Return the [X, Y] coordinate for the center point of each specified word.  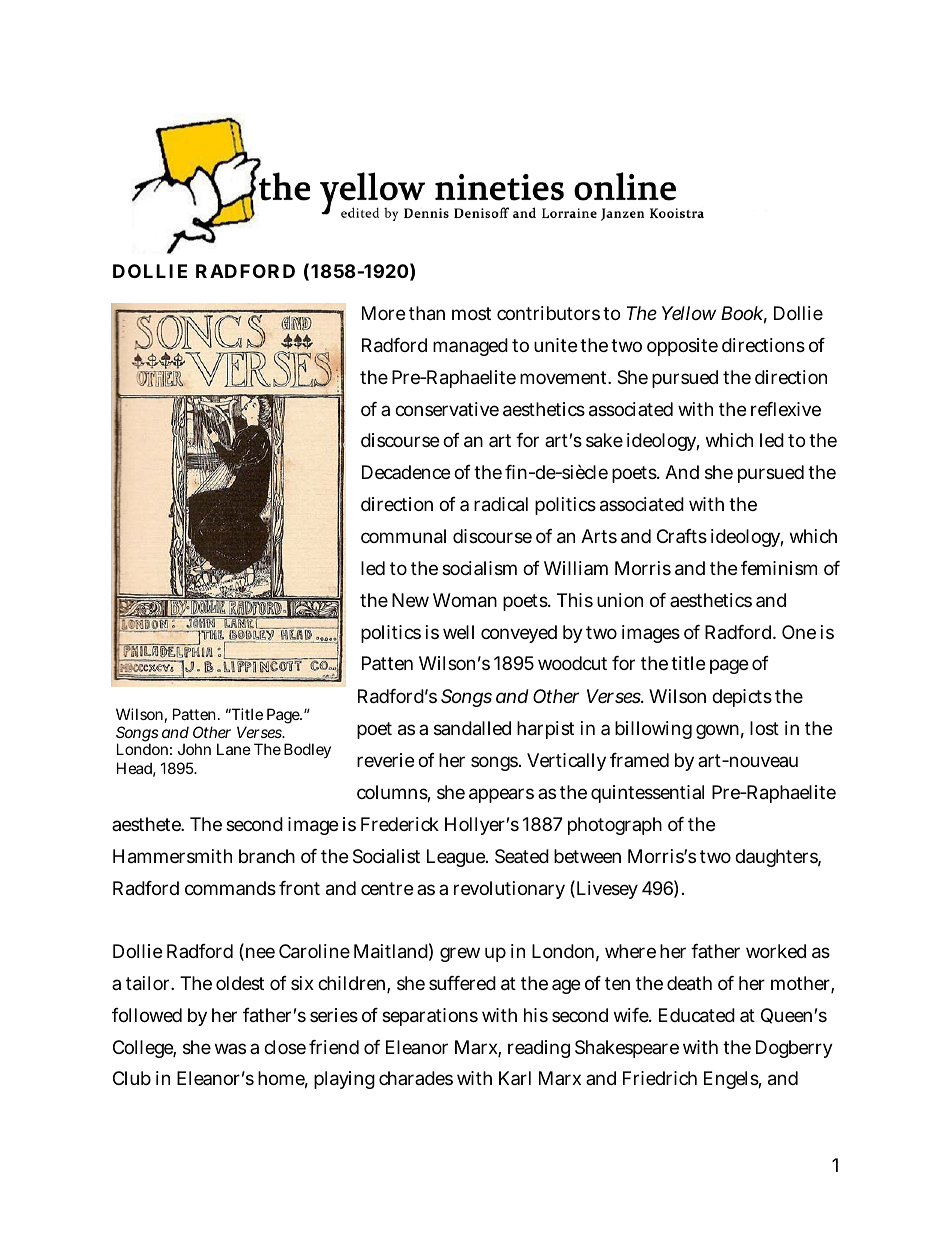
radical [501, 504]
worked [776, 951]
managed [470, 347]
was [230, 1048]
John [194, 749]
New [410, 600]
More [383, 313]
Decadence [406, 472]
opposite [682, 347]
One [799, 632]
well [458, 632]
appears [501, 795]
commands [230, 888]
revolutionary [509, 890]
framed [639, 760]
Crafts [682, 536]
